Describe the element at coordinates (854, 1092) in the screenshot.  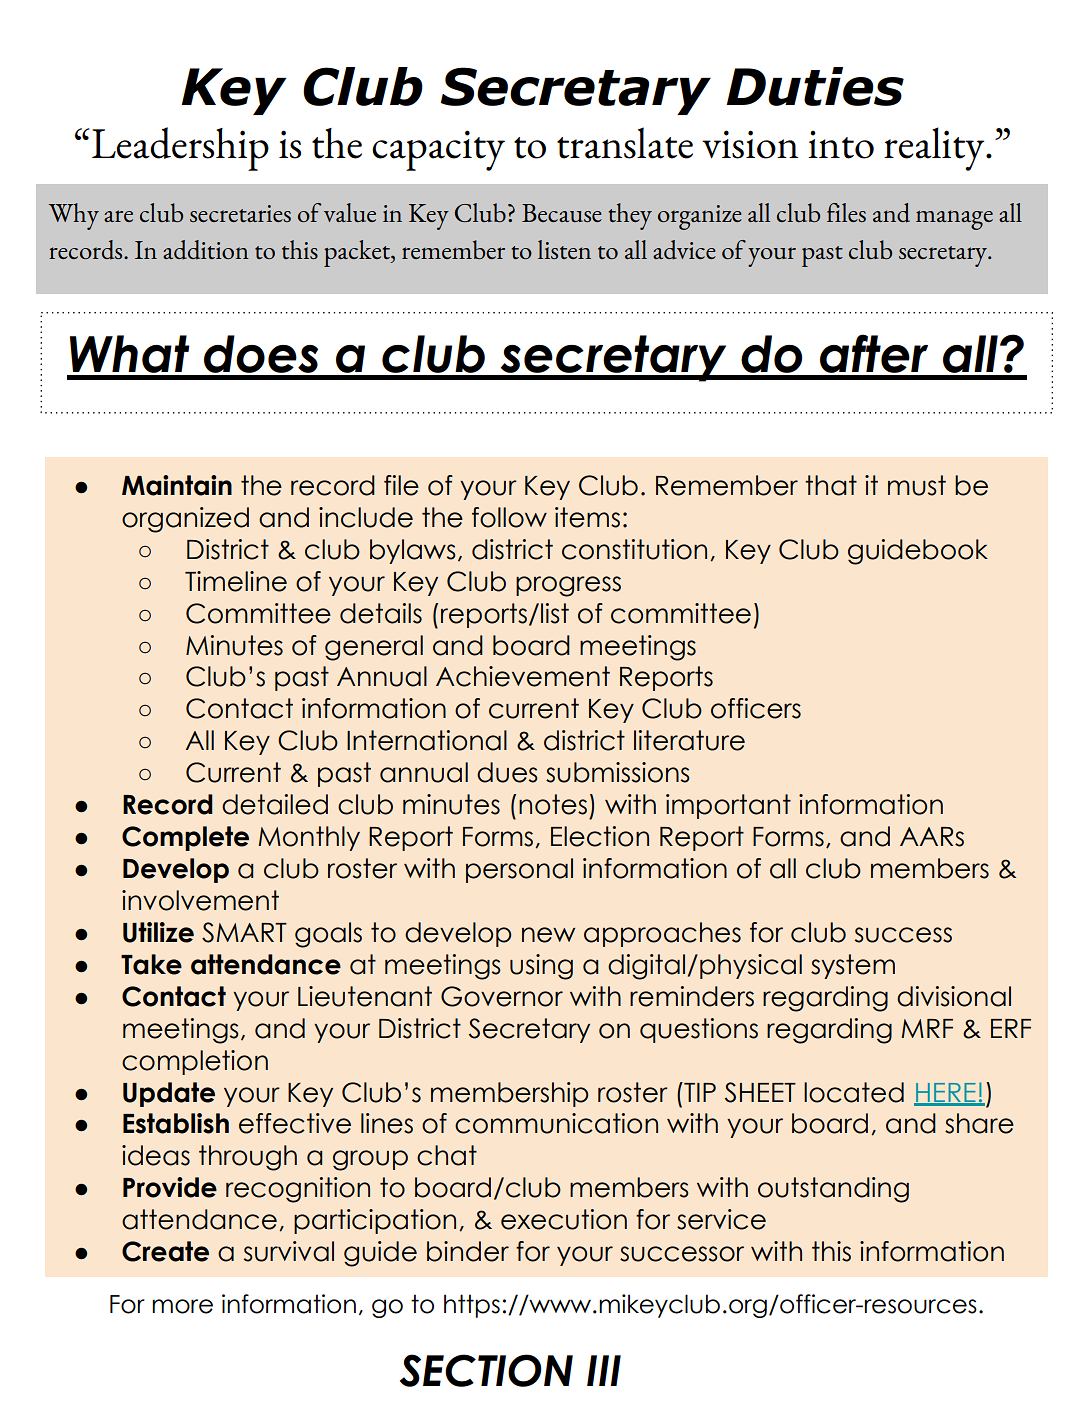
I see `located` at that location.
